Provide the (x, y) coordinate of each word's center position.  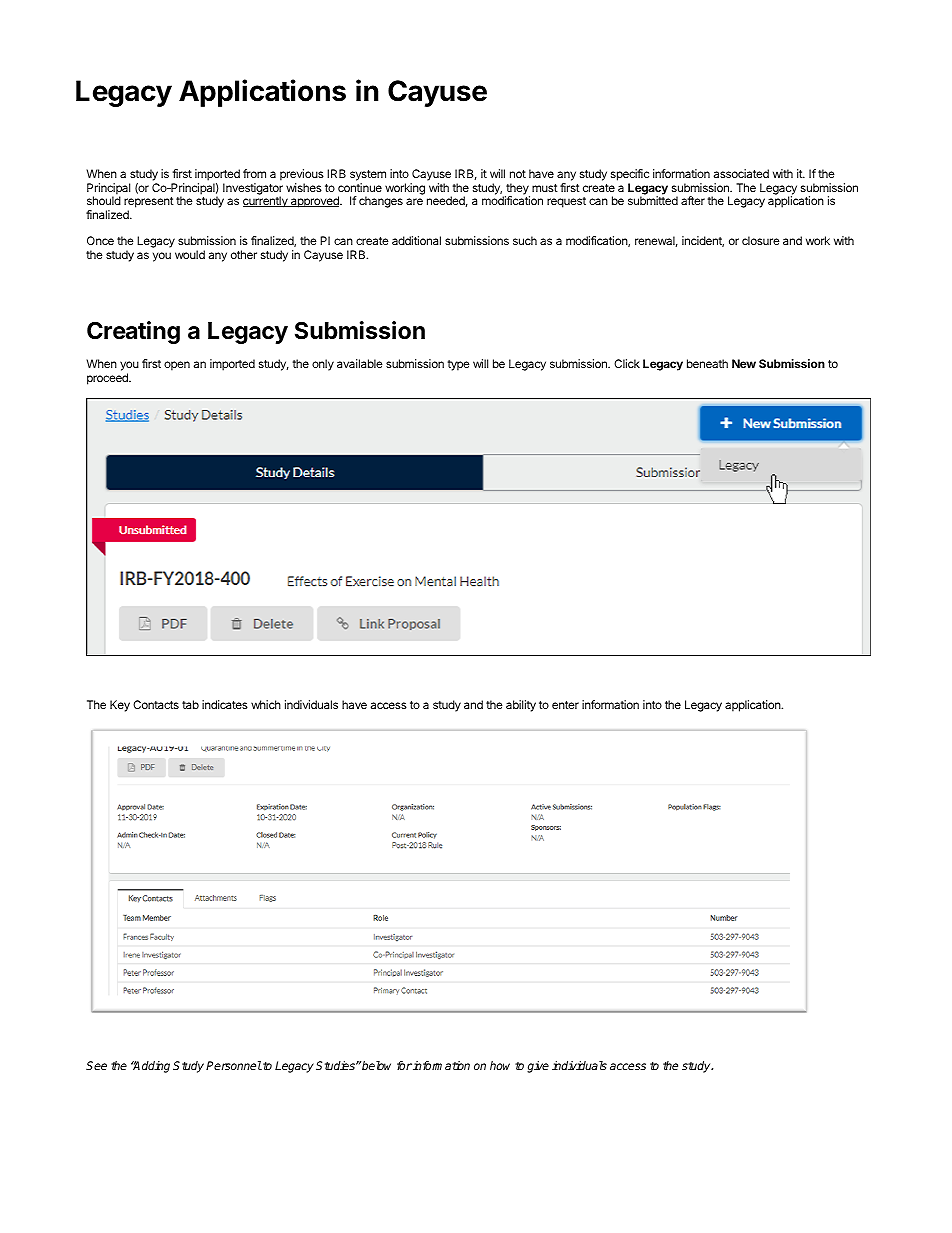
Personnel (234, 1065)
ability (521, 706)
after (693, 200)
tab (190, 704)
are (414, 201)
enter (565, 705)
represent (149, 204)
